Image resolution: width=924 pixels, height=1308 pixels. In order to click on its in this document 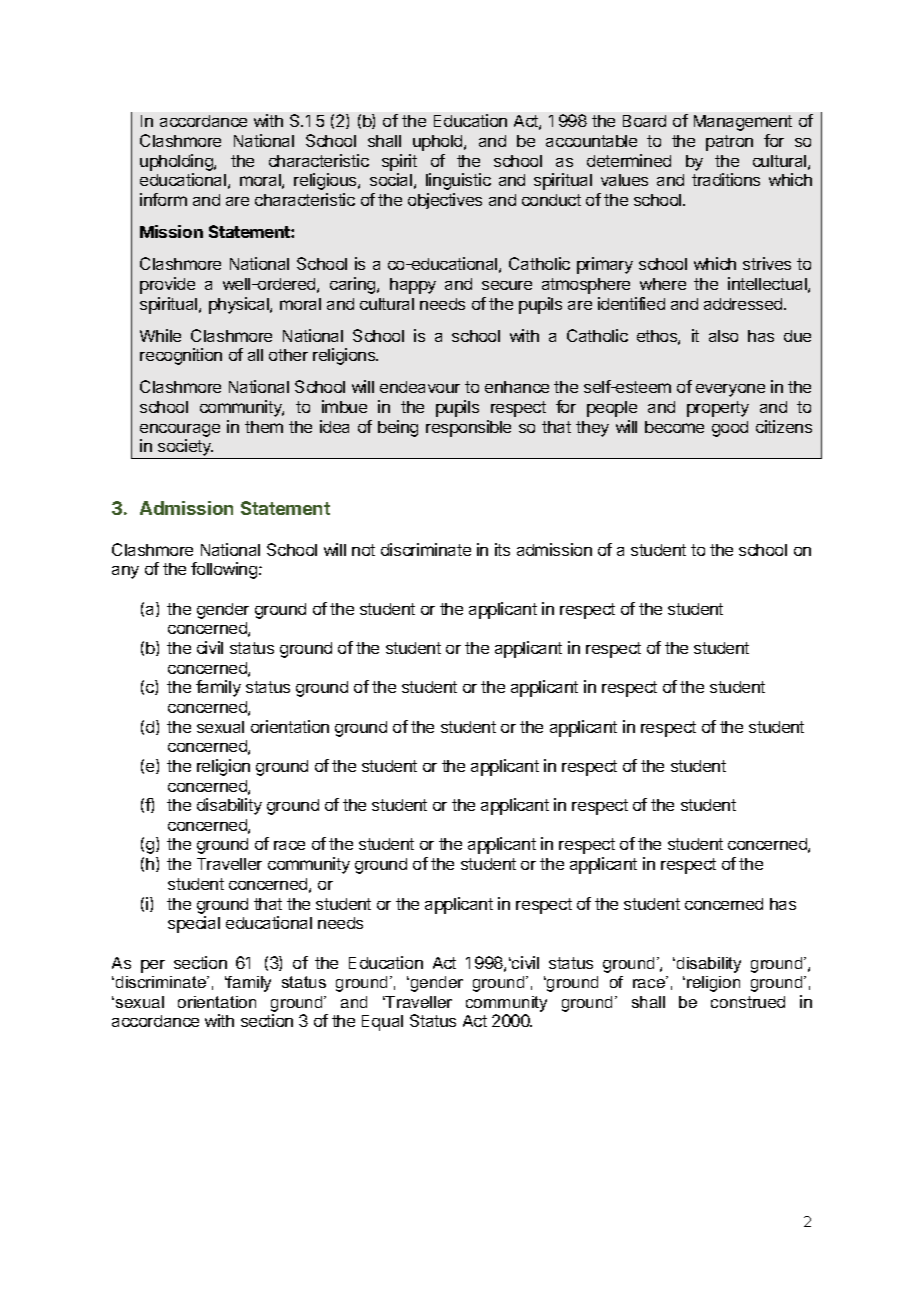, I will do `click(502, 549)`.
